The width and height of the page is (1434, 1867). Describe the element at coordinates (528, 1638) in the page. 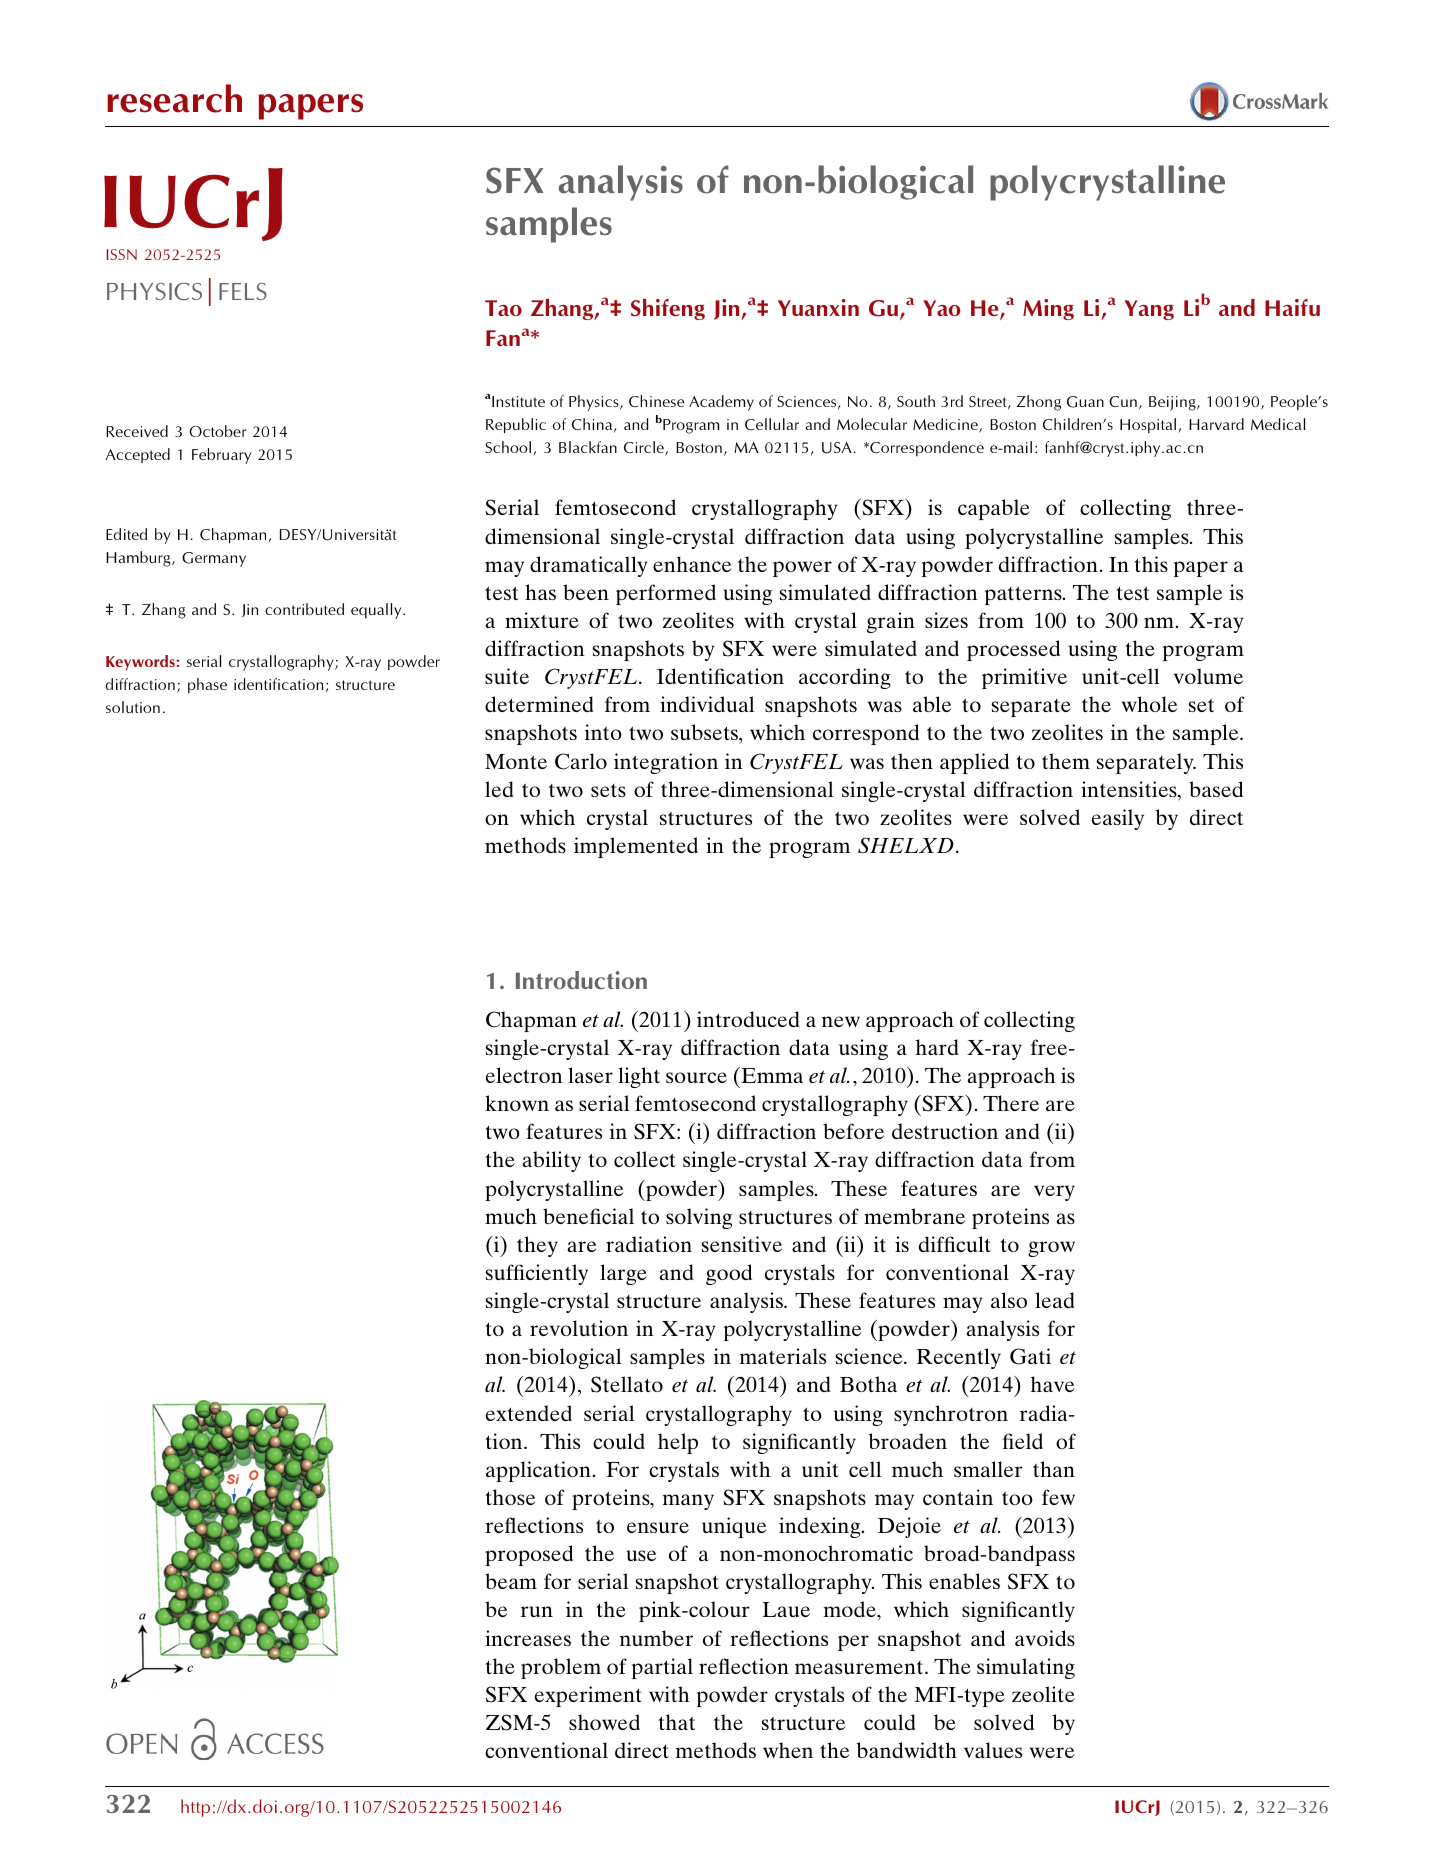

I see `increases` at that location.
